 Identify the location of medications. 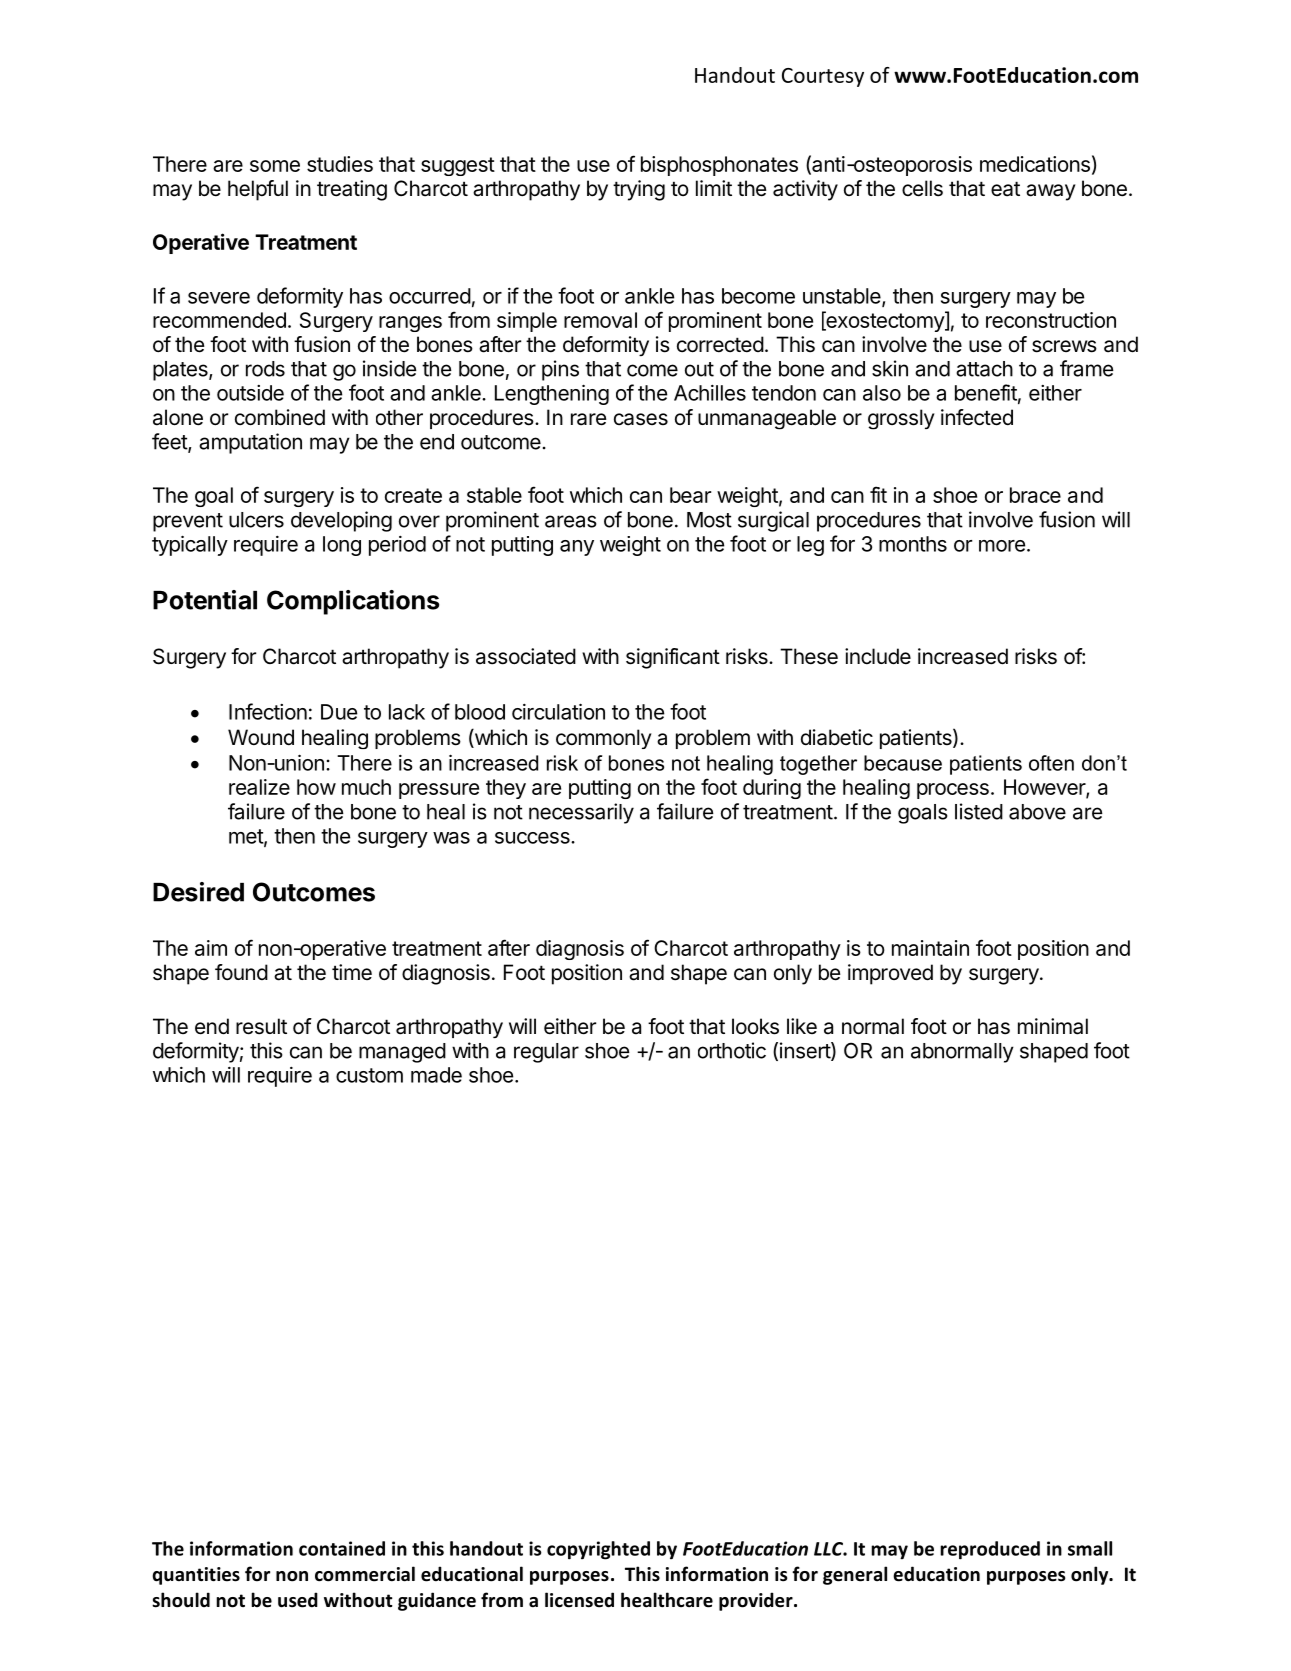
(1035, 164).
